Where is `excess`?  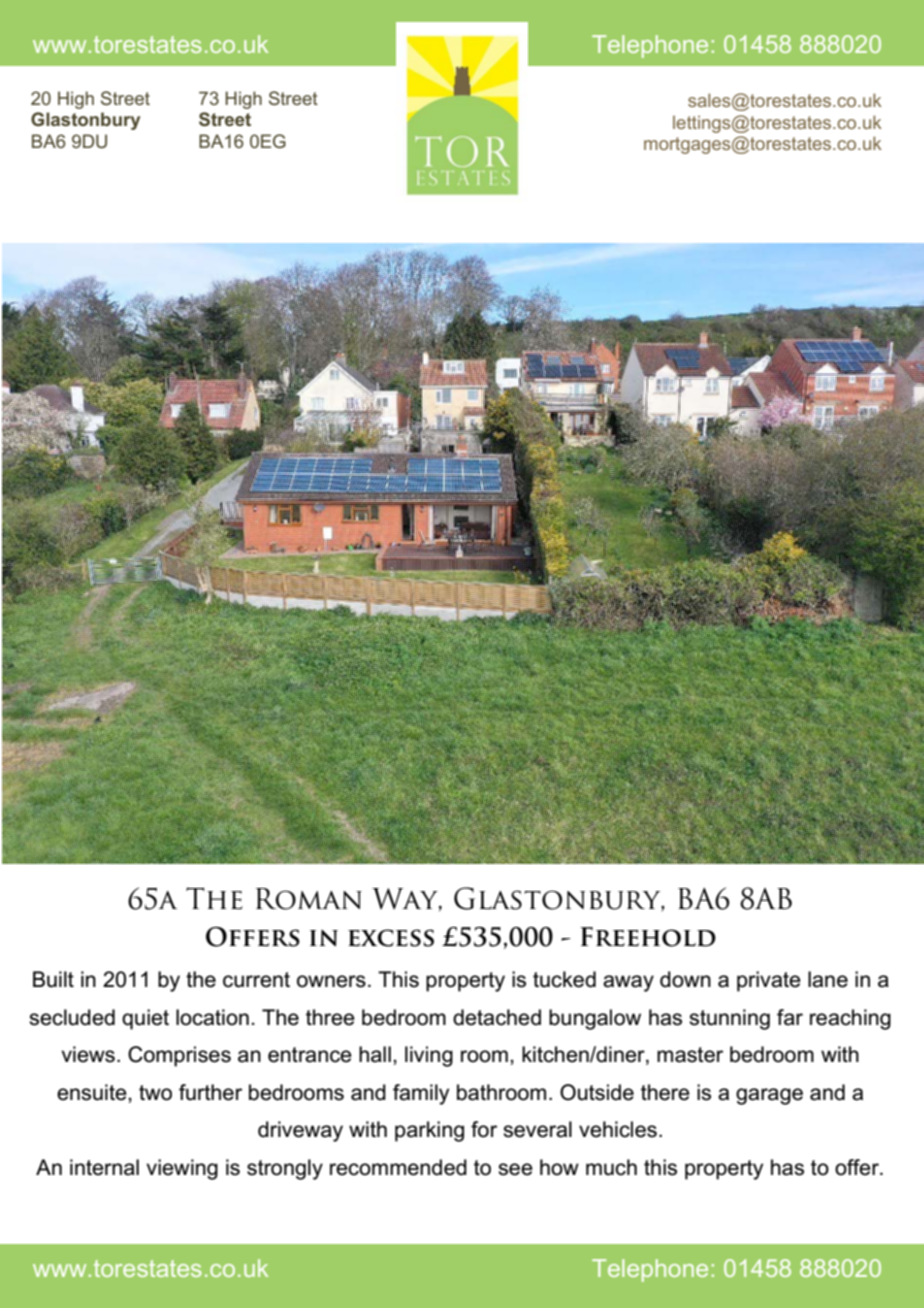 excess is located at coordinates (391, 938).
